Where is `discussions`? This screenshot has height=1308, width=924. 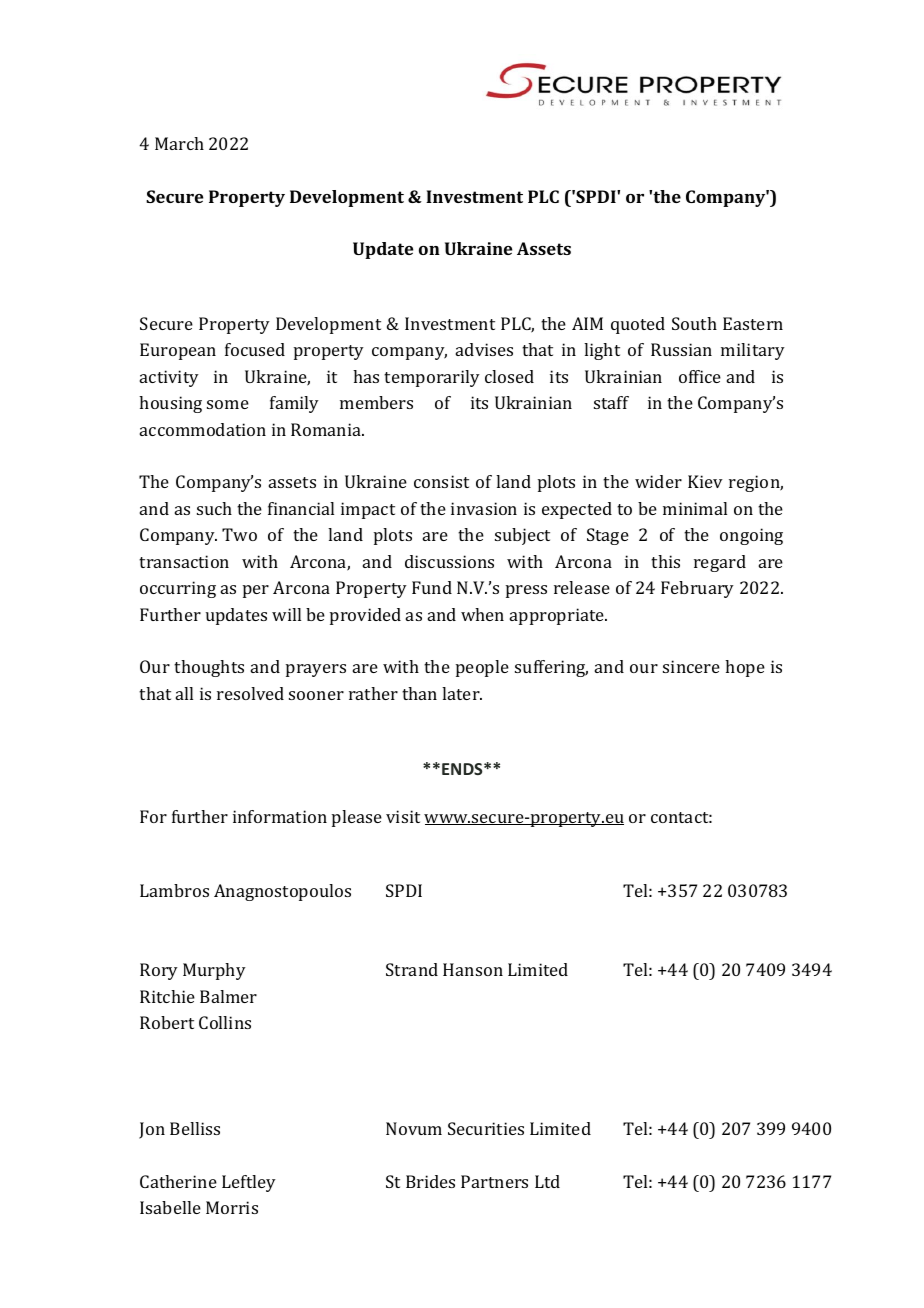
discussions is located at coordinates (449, 561).
